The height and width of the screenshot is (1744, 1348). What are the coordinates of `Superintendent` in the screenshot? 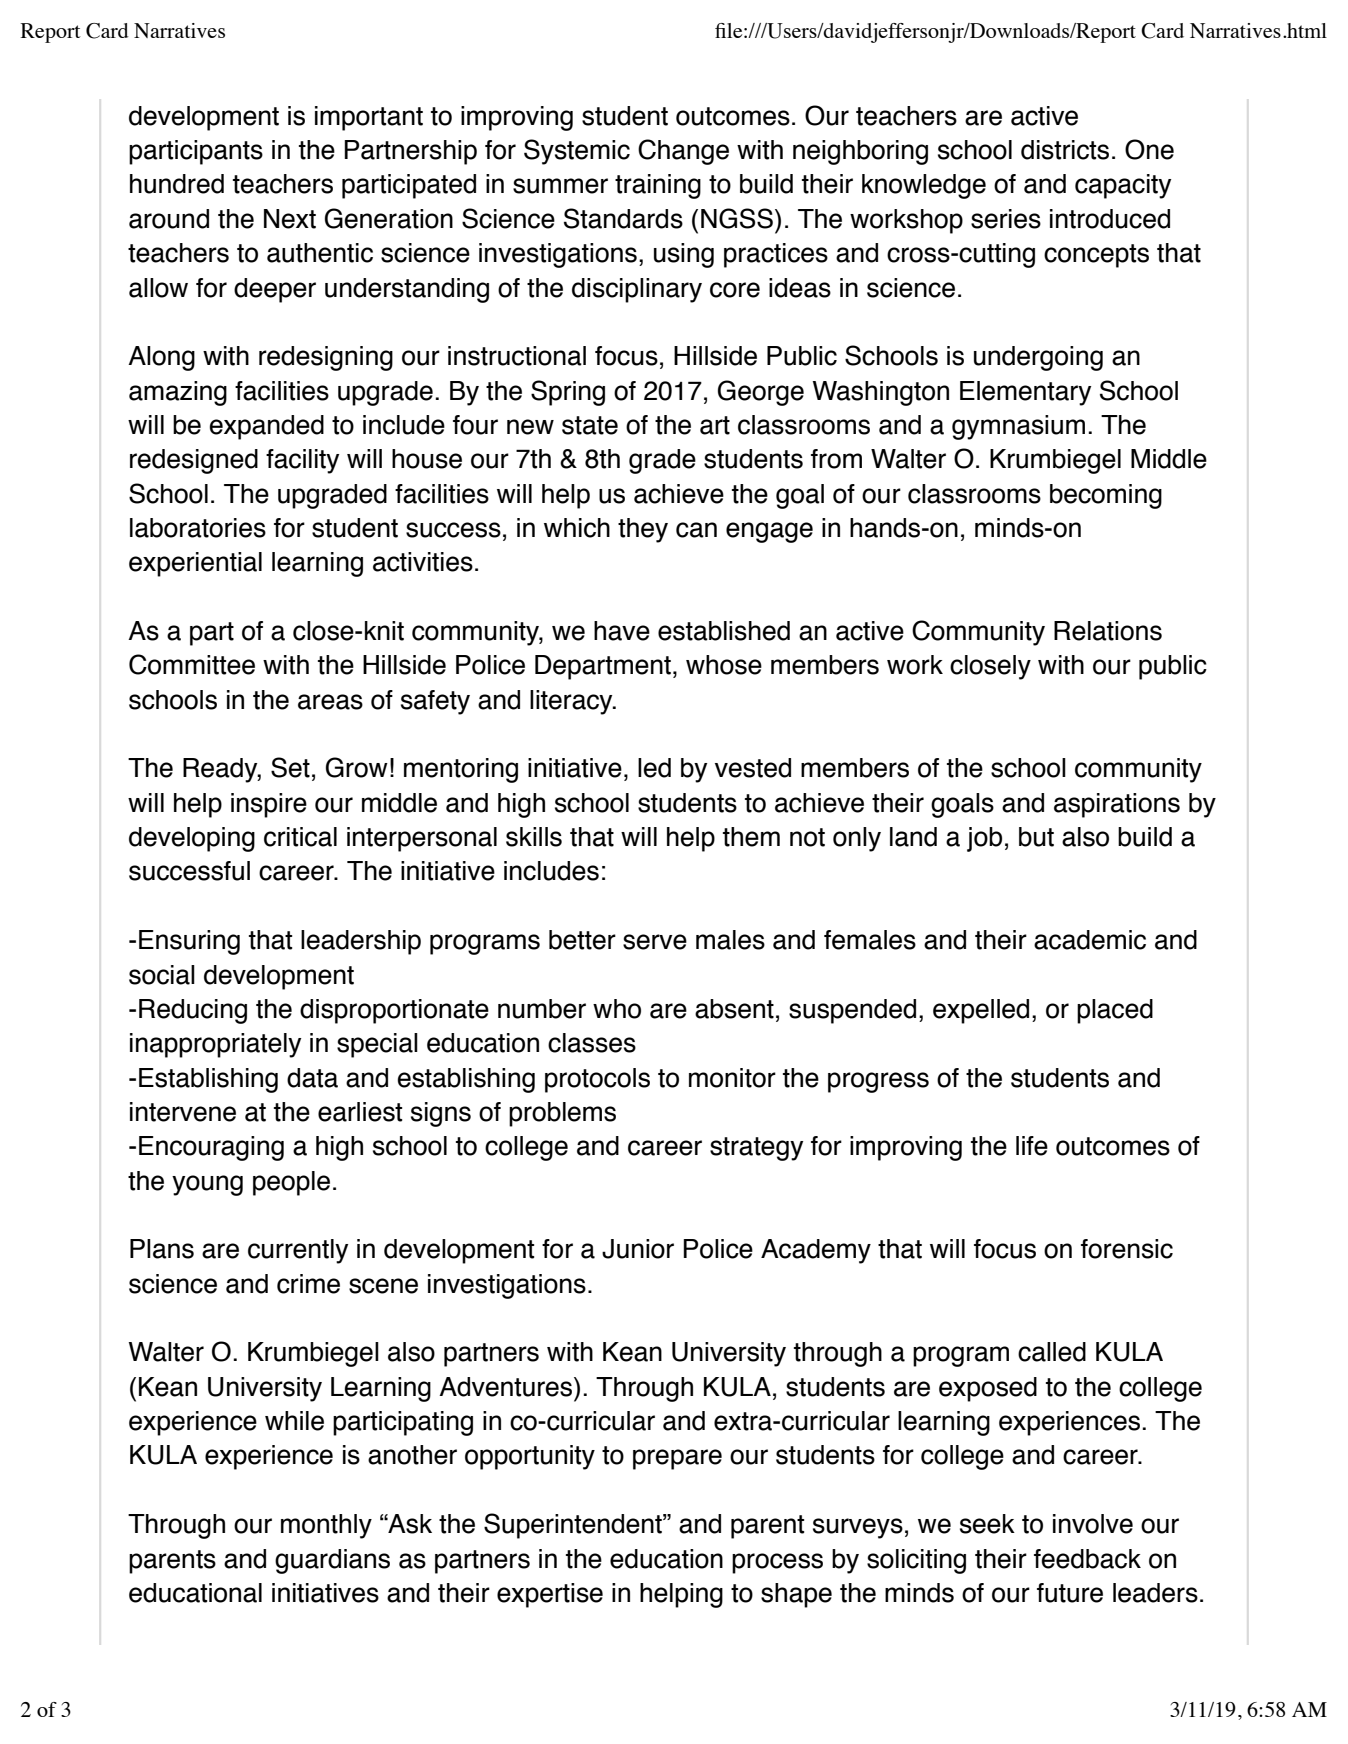 It's located at (574, 1526).
